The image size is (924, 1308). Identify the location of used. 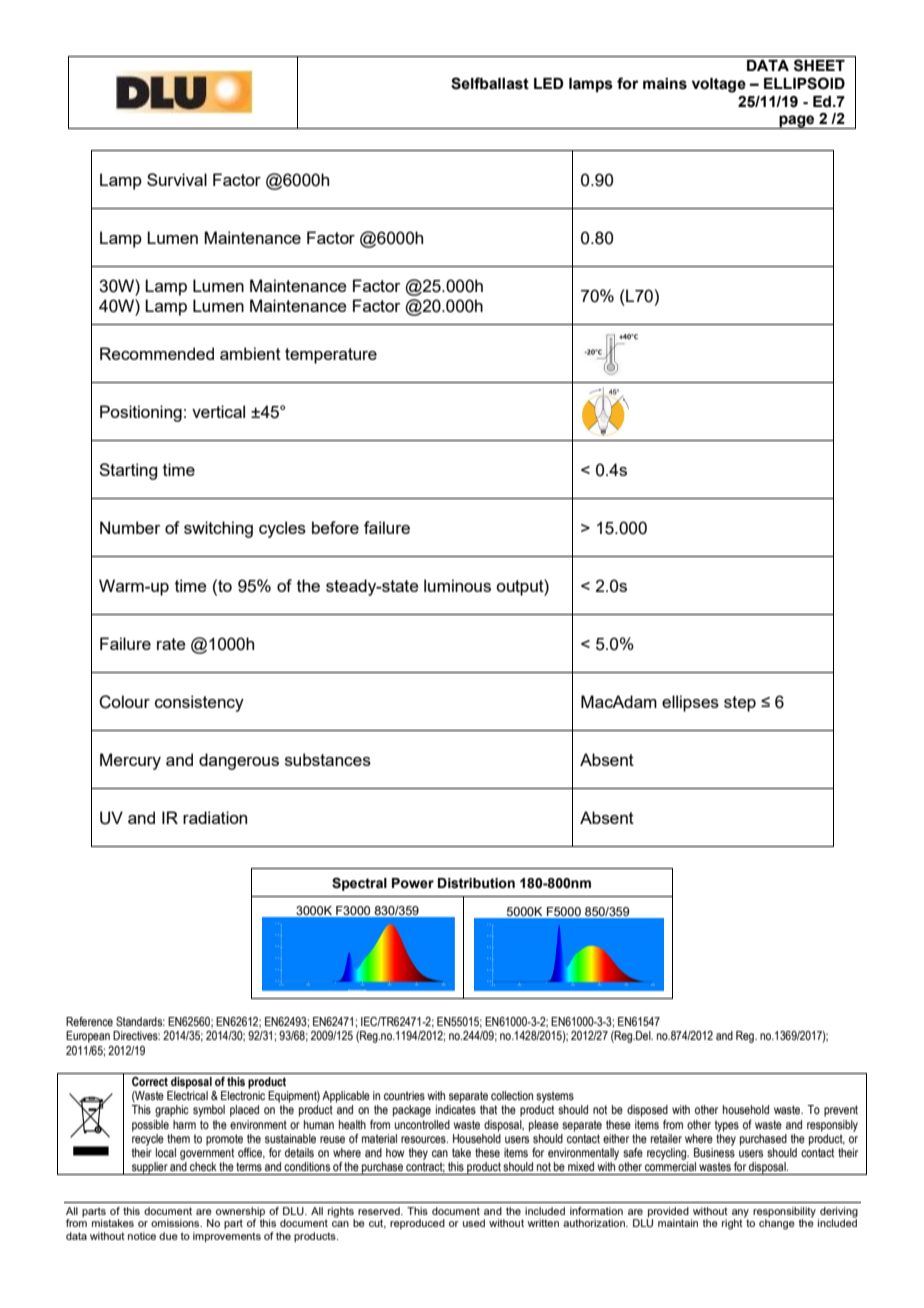
(474, 1223).
